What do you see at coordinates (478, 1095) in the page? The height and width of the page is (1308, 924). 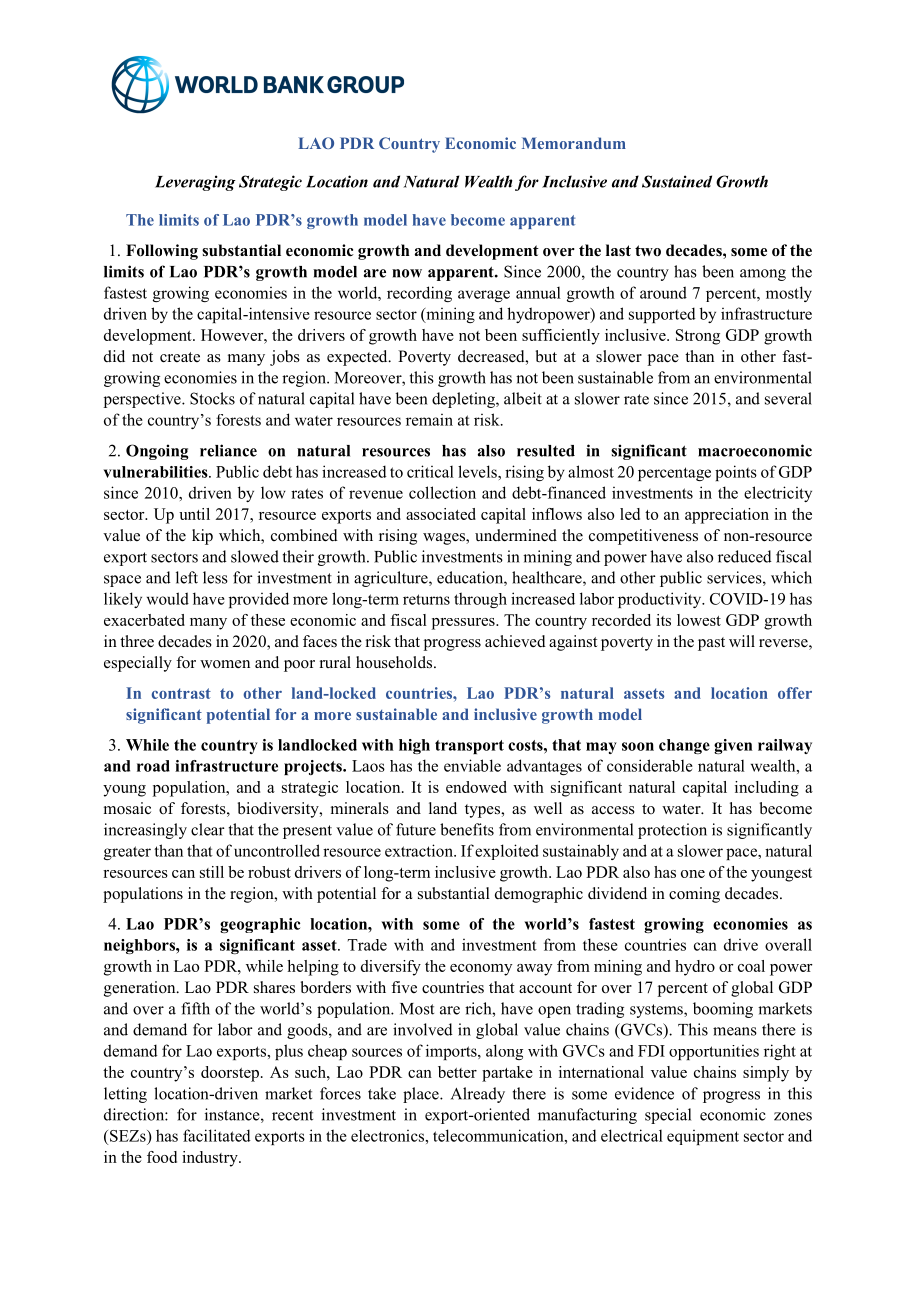 I see `Already` at bounding box center [478, 1095].
